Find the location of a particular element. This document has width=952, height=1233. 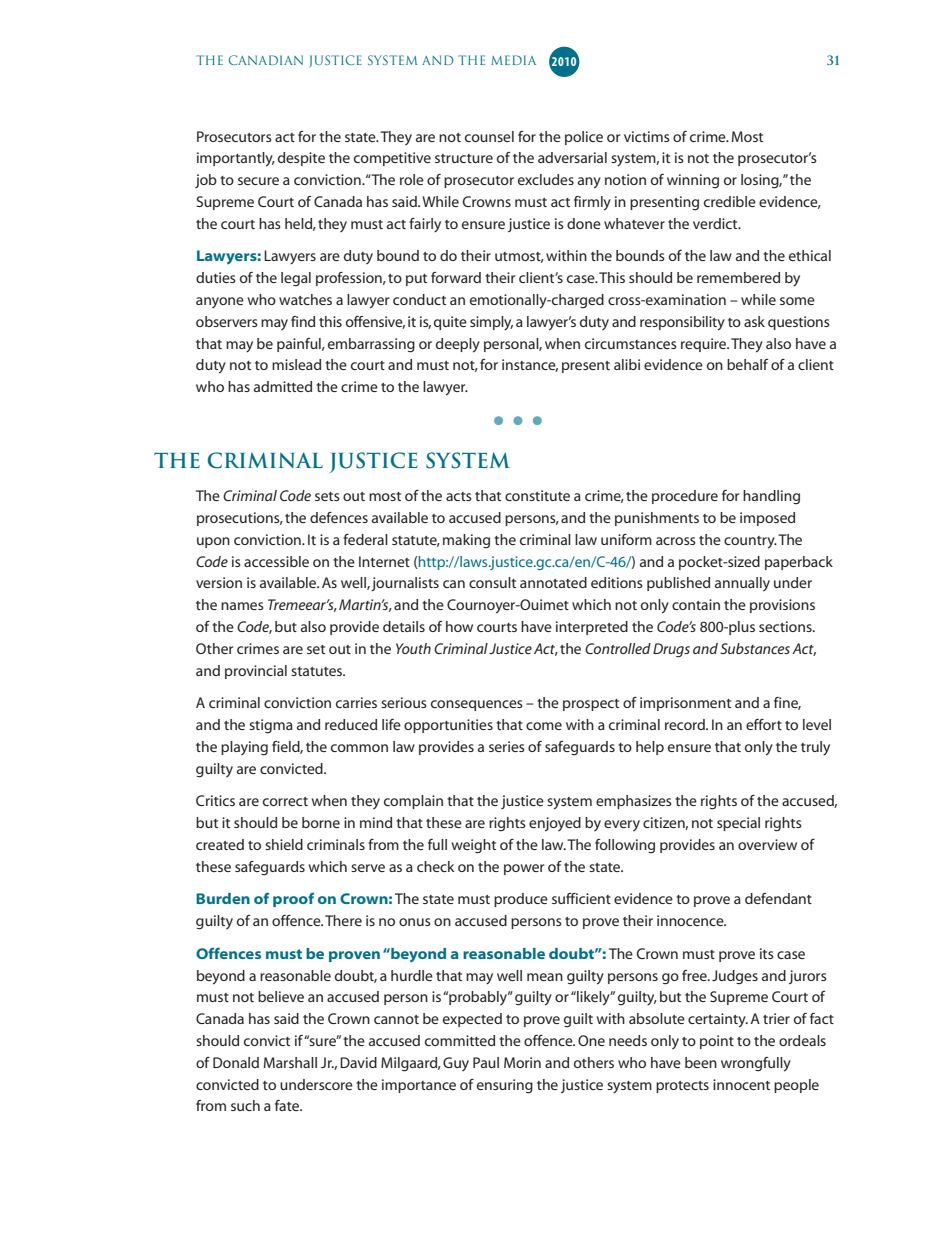

Canadian is located at coordinates (266, 60).
